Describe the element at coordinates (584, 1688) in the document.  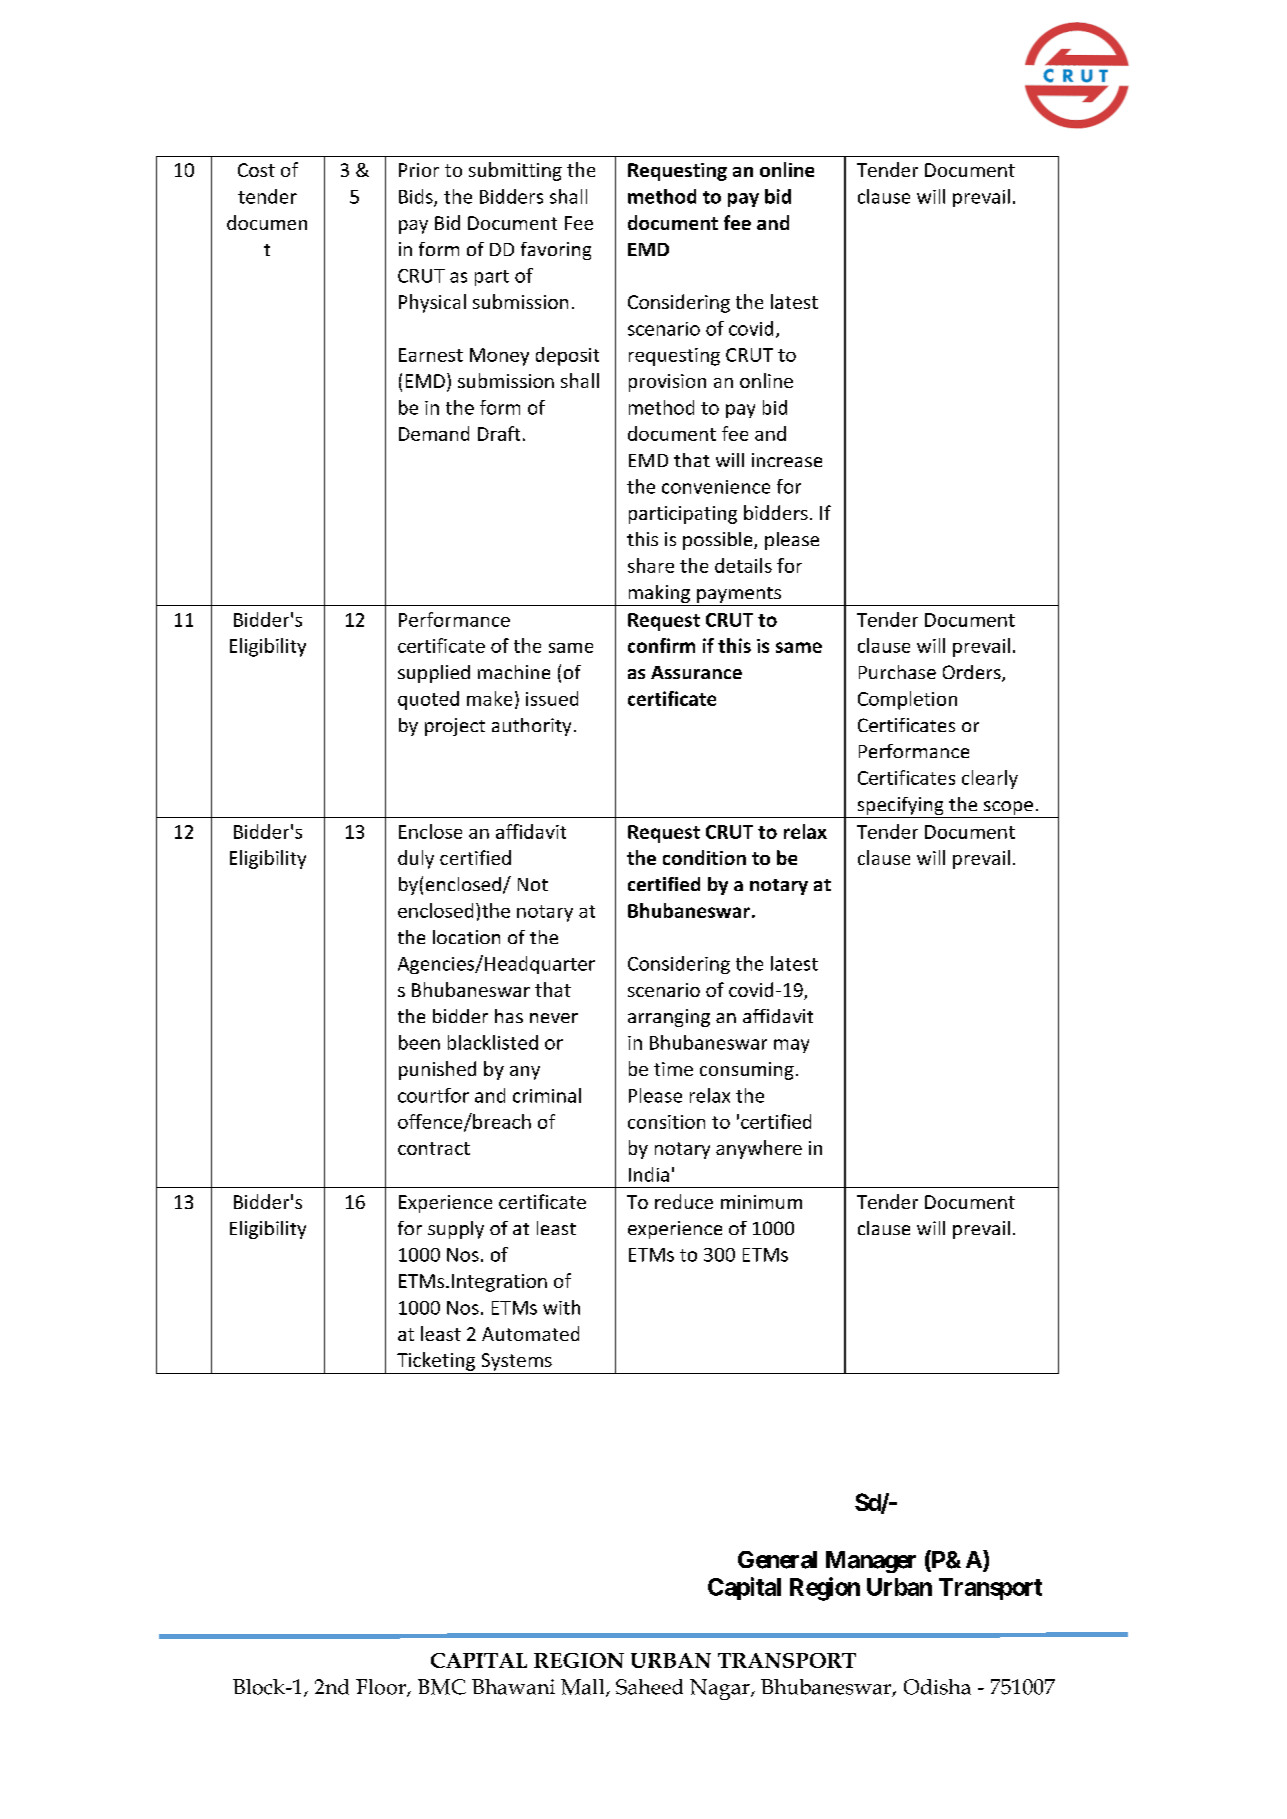
I see `Mall` at that location.
